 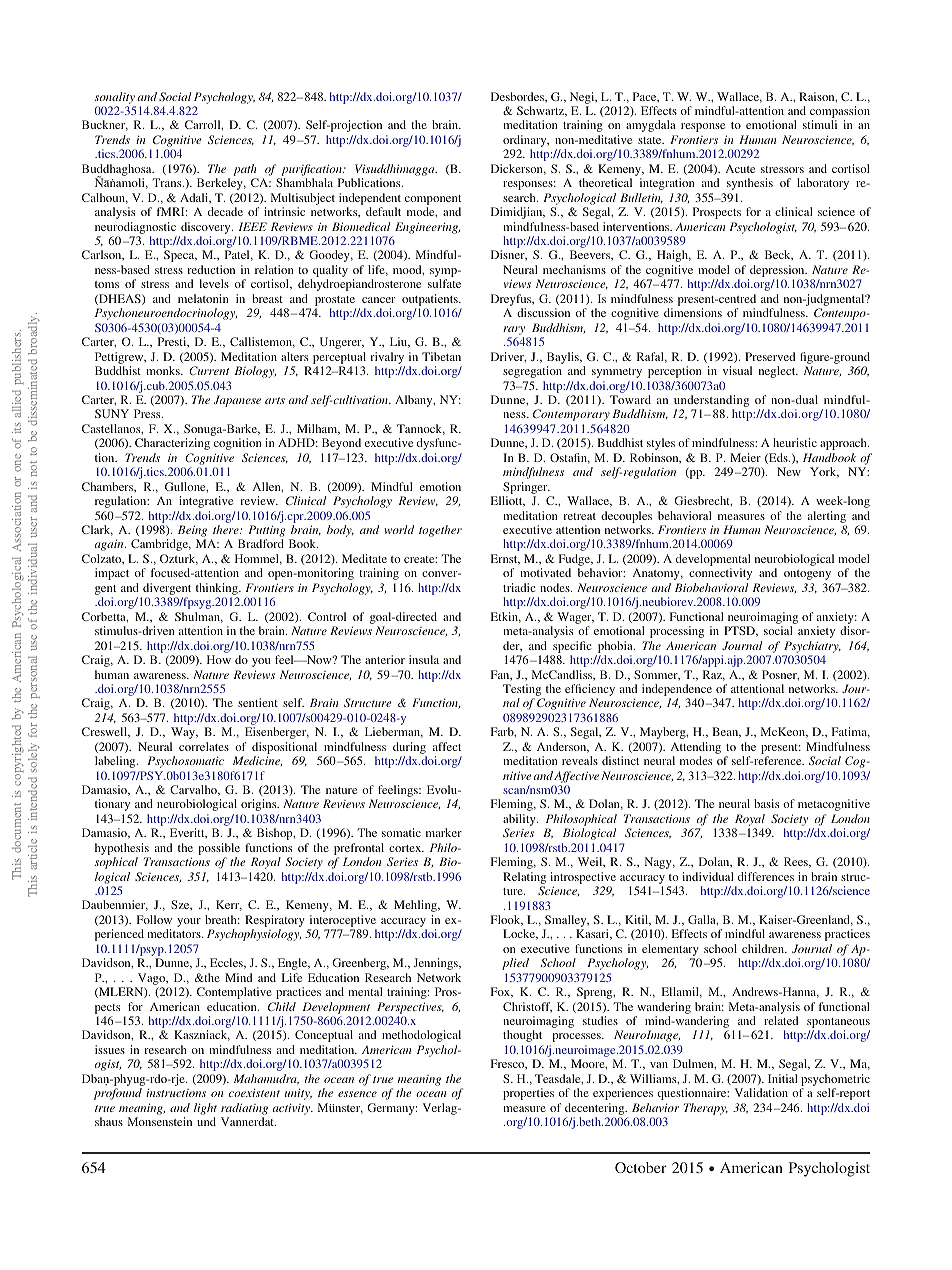 What do you see at coordinates (172, 444) in the page?
I see `Characterizing` at bounding box center [172, 444].
